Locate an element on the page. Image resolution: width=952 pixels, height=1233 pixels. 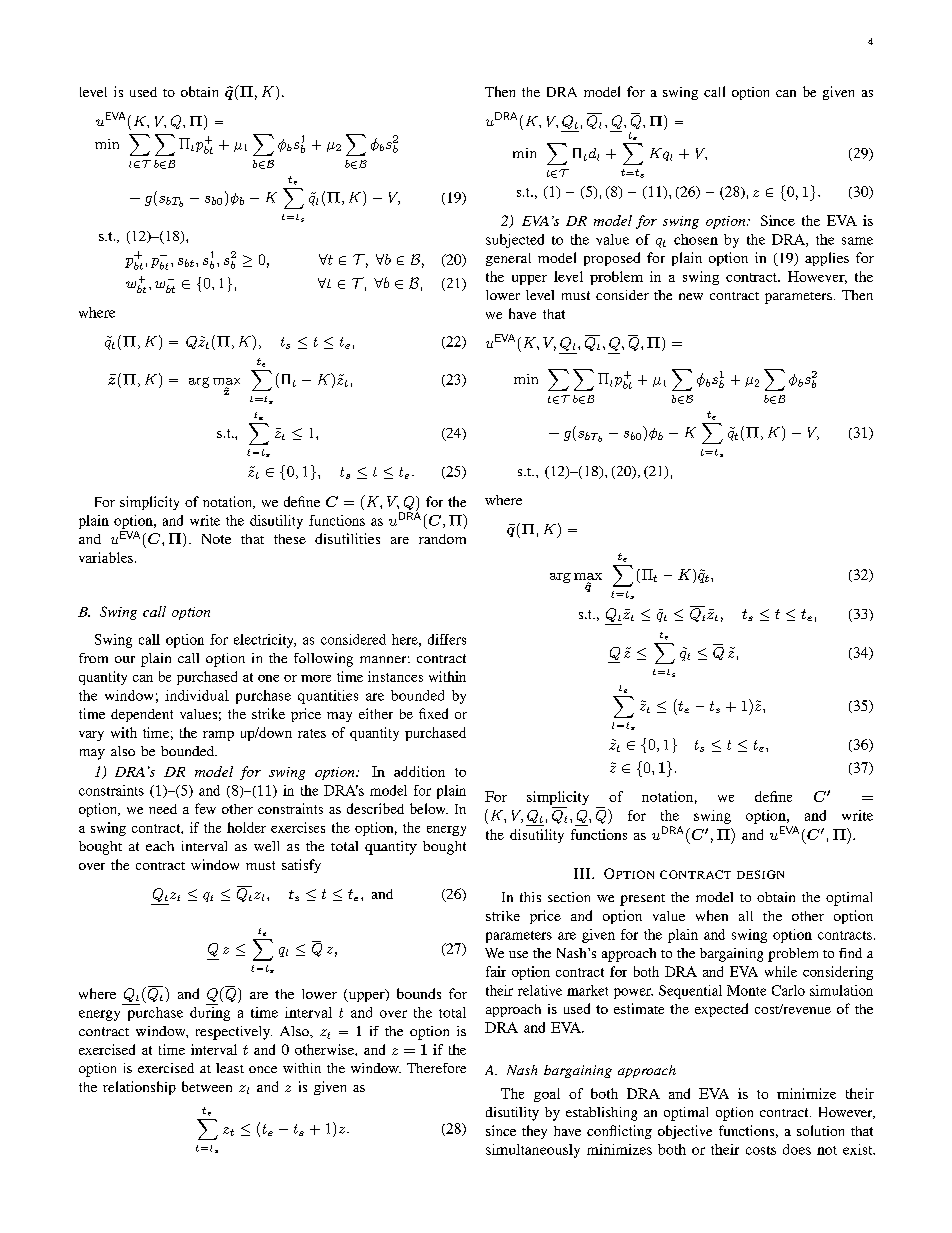
Note is located at coordinates (216, 539).
